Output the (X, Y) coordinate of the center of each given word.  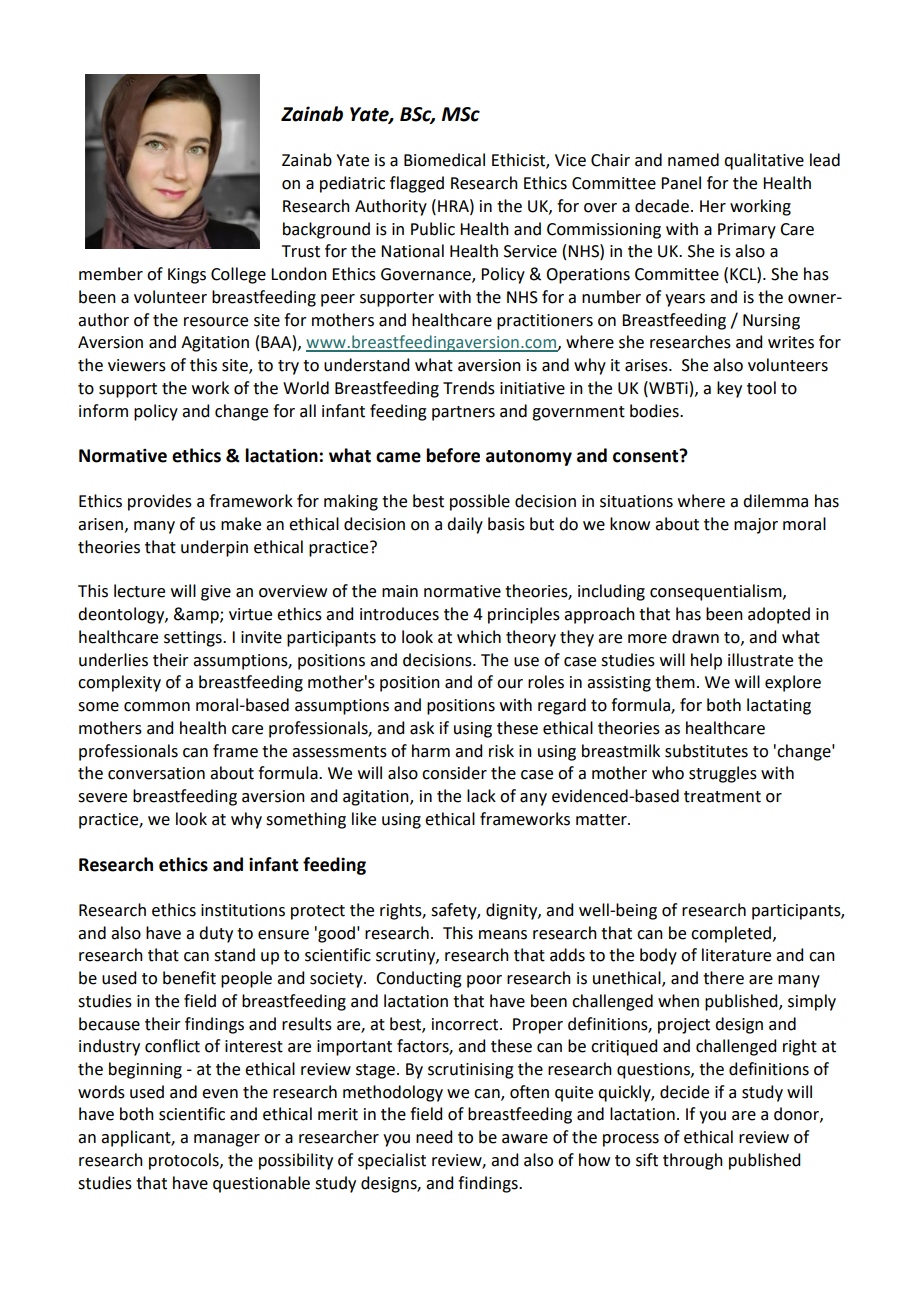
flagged (417, 184)
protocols (185, 1161)
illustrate (760, 660)
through (693, 1161)
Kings (187, 276)
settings (194, 639)
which (479, 637)
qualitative (764, 161)
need (434, 1137)
